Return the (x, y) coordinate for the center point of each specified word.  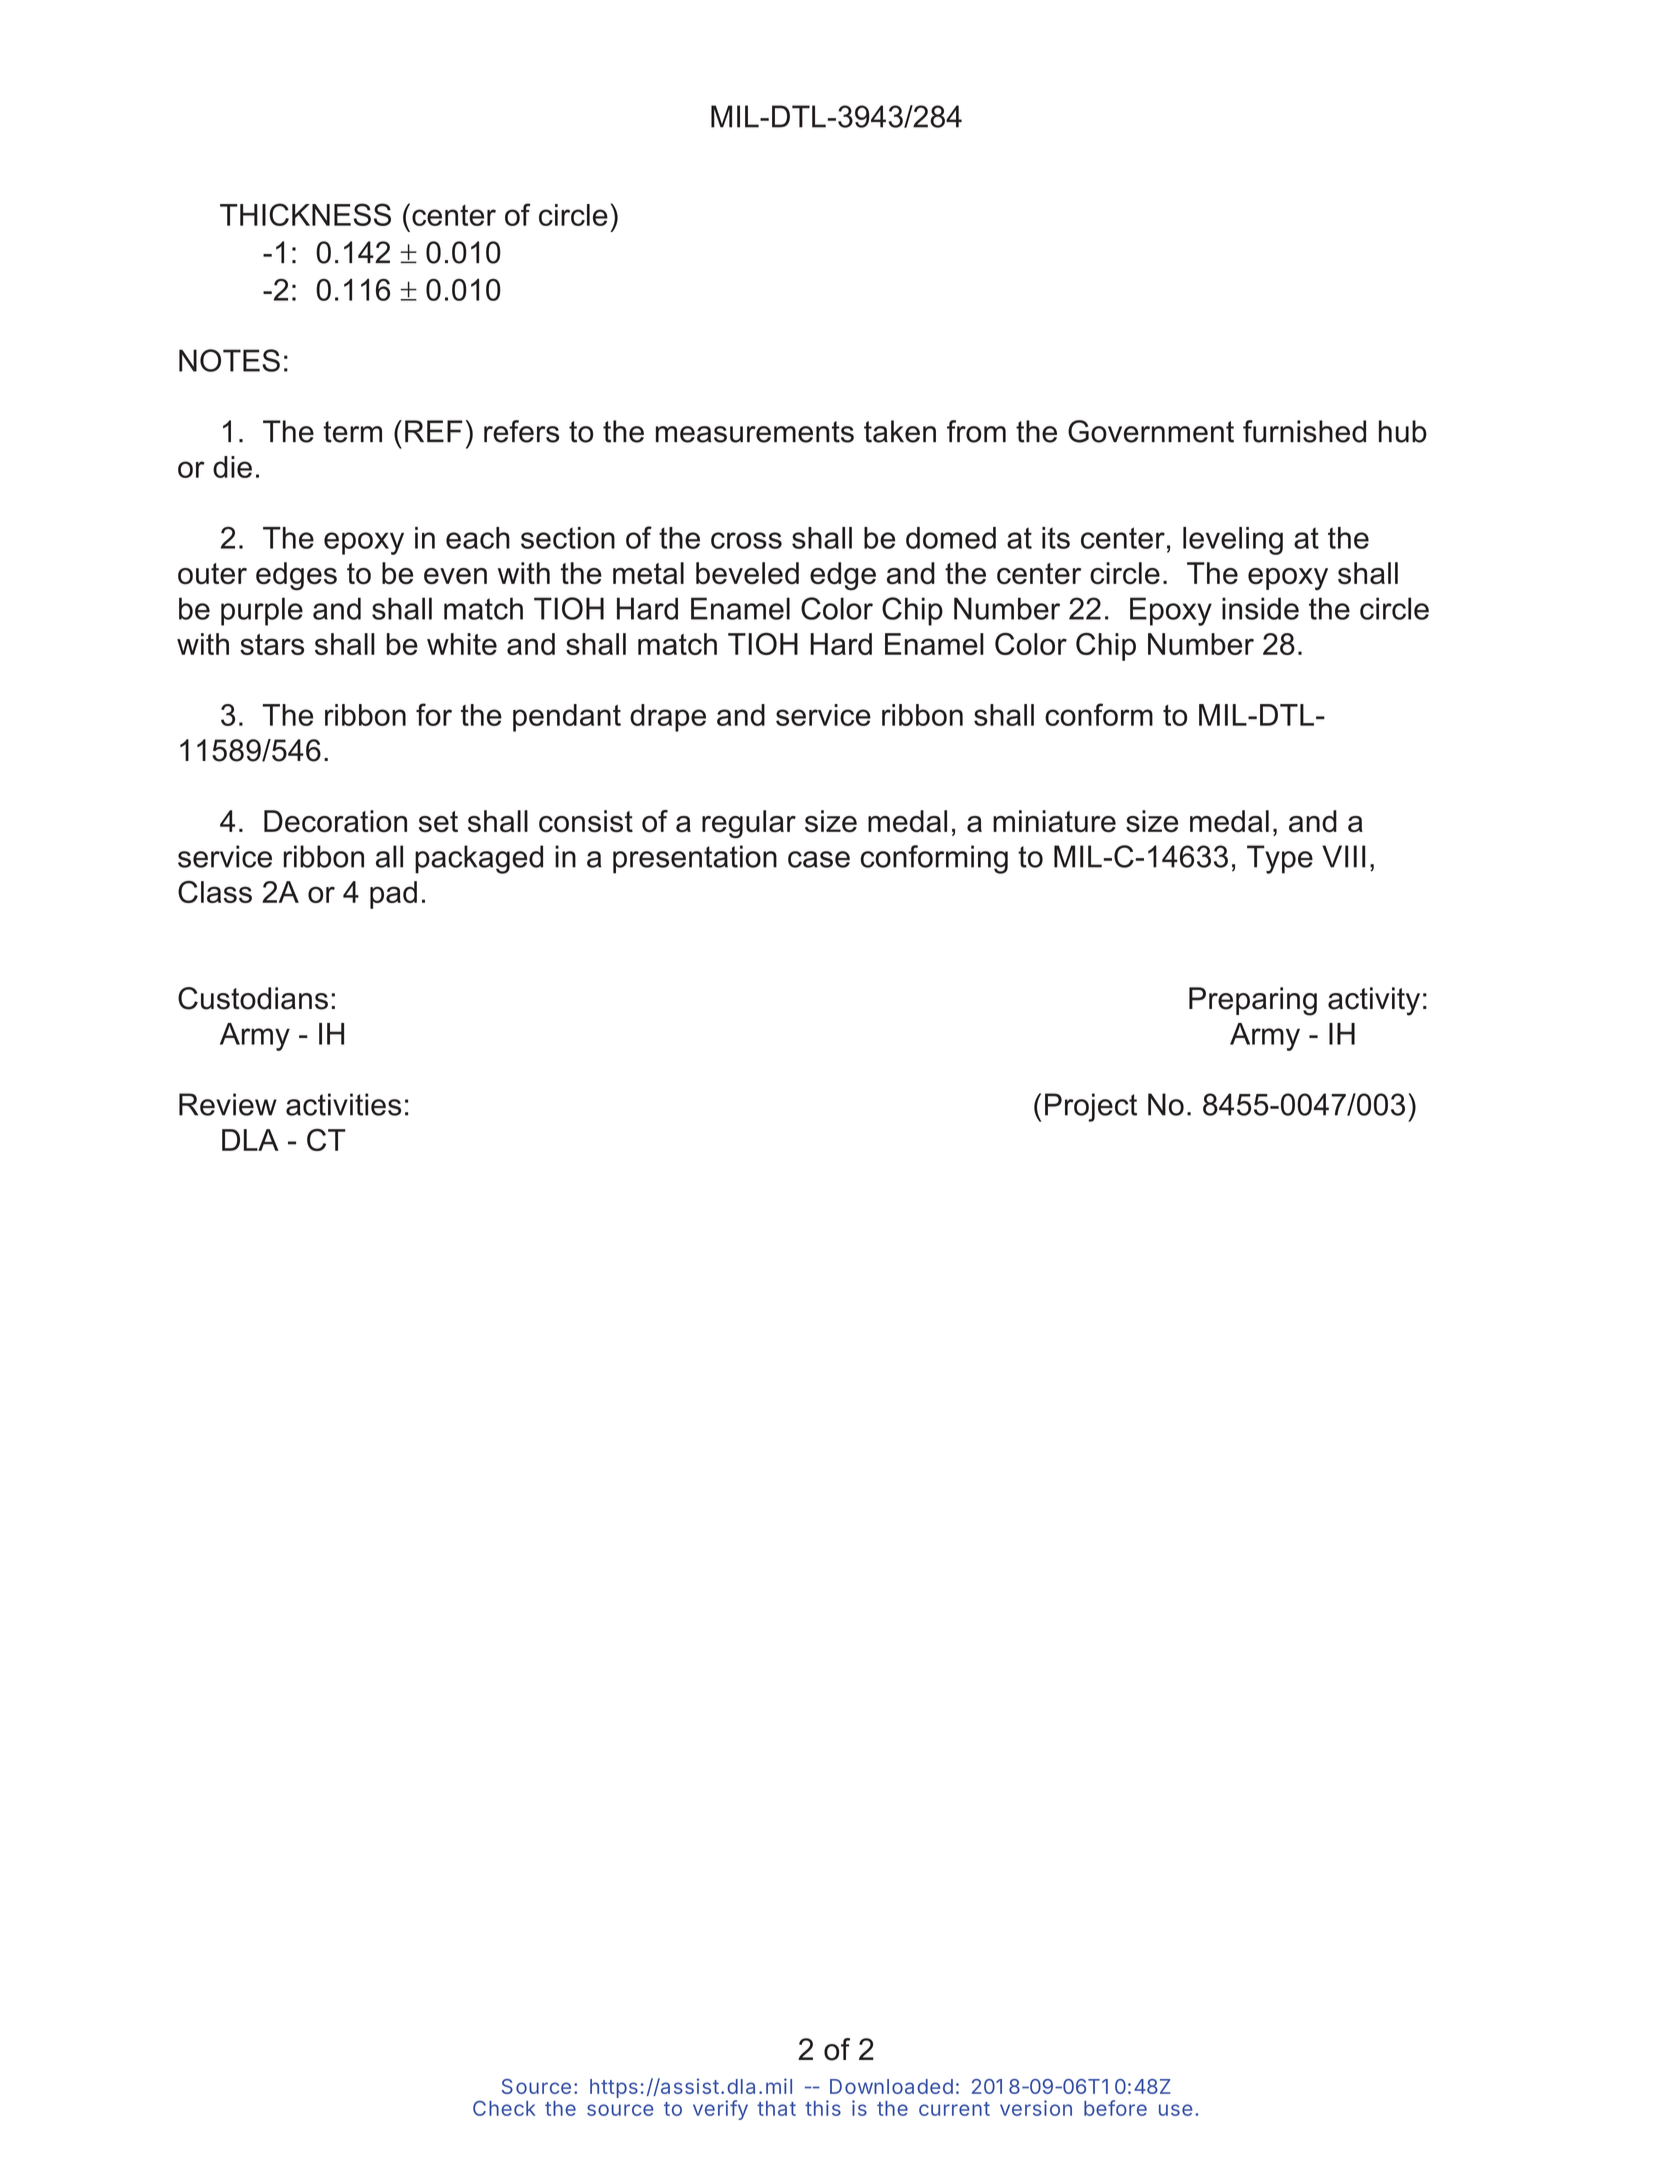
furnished (1304, 431)
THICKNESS (305, 214)
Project (1091, 1107)
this (823, 2108)
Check (504, 2108)
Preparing (1253, 1001)
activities (343, 1104)
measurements (755, 432)
